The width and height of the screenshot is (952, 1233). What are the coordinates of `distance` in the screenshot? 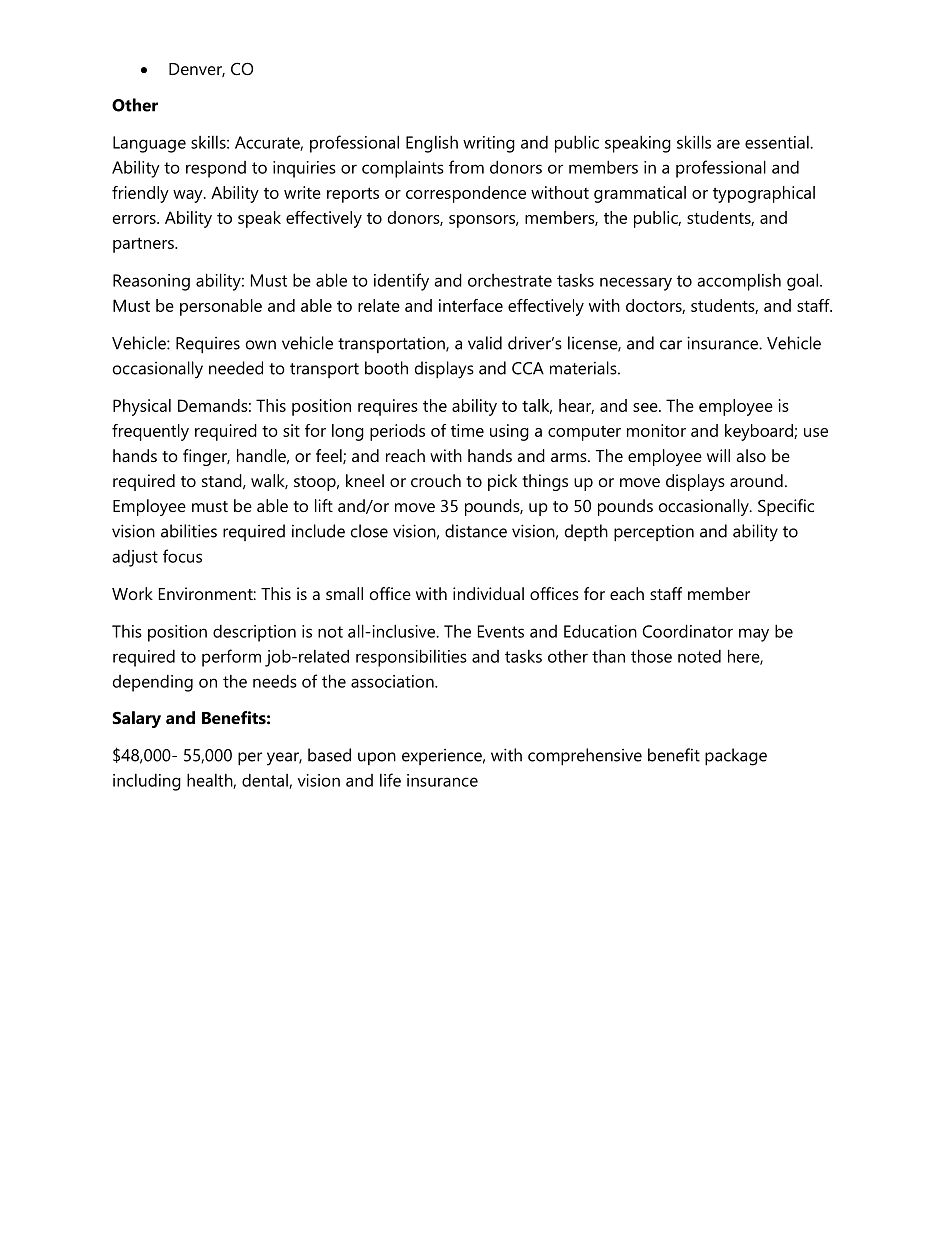 It's located at (476, 531).
